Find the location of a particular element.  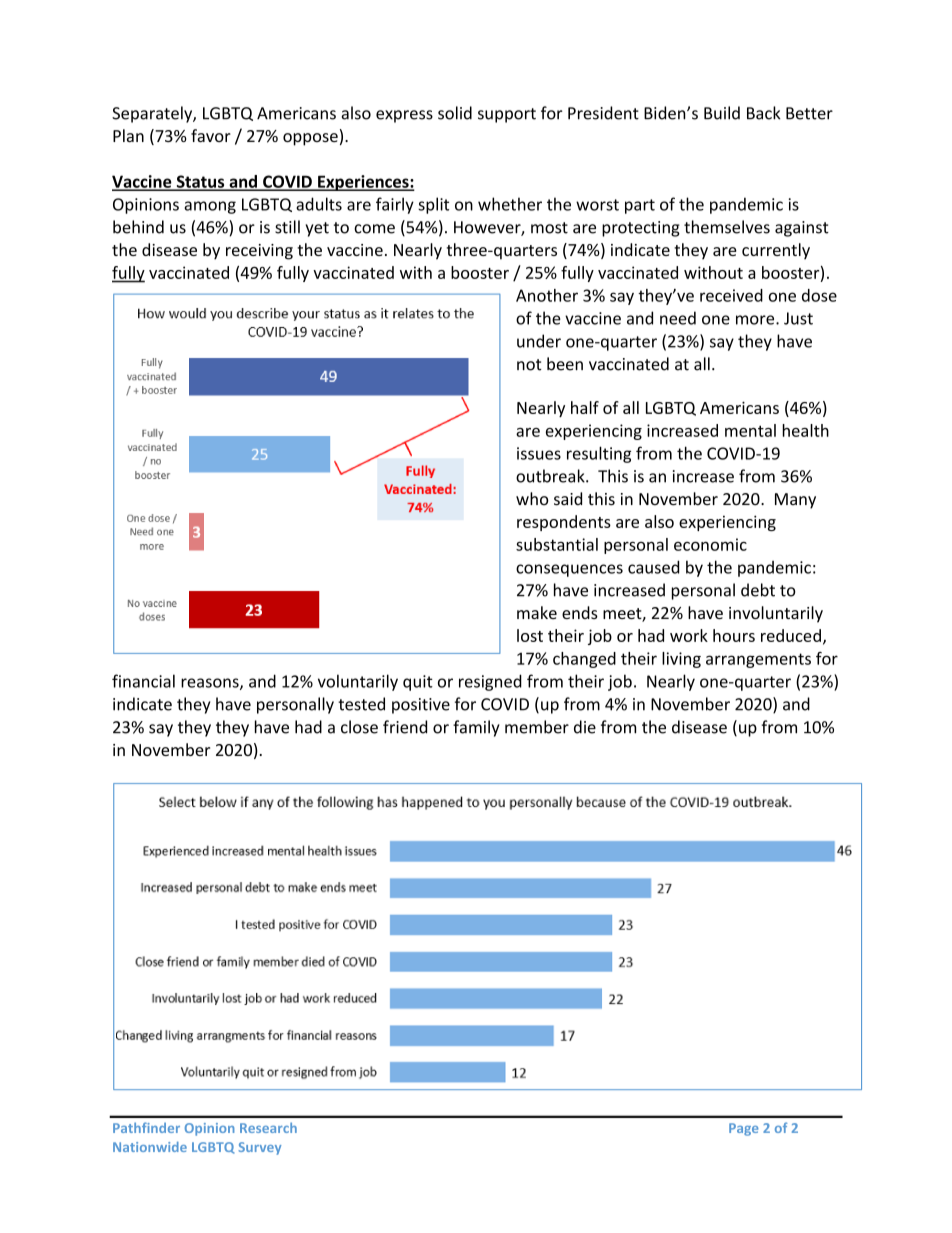

financial is located at coordinates (143, 681).
